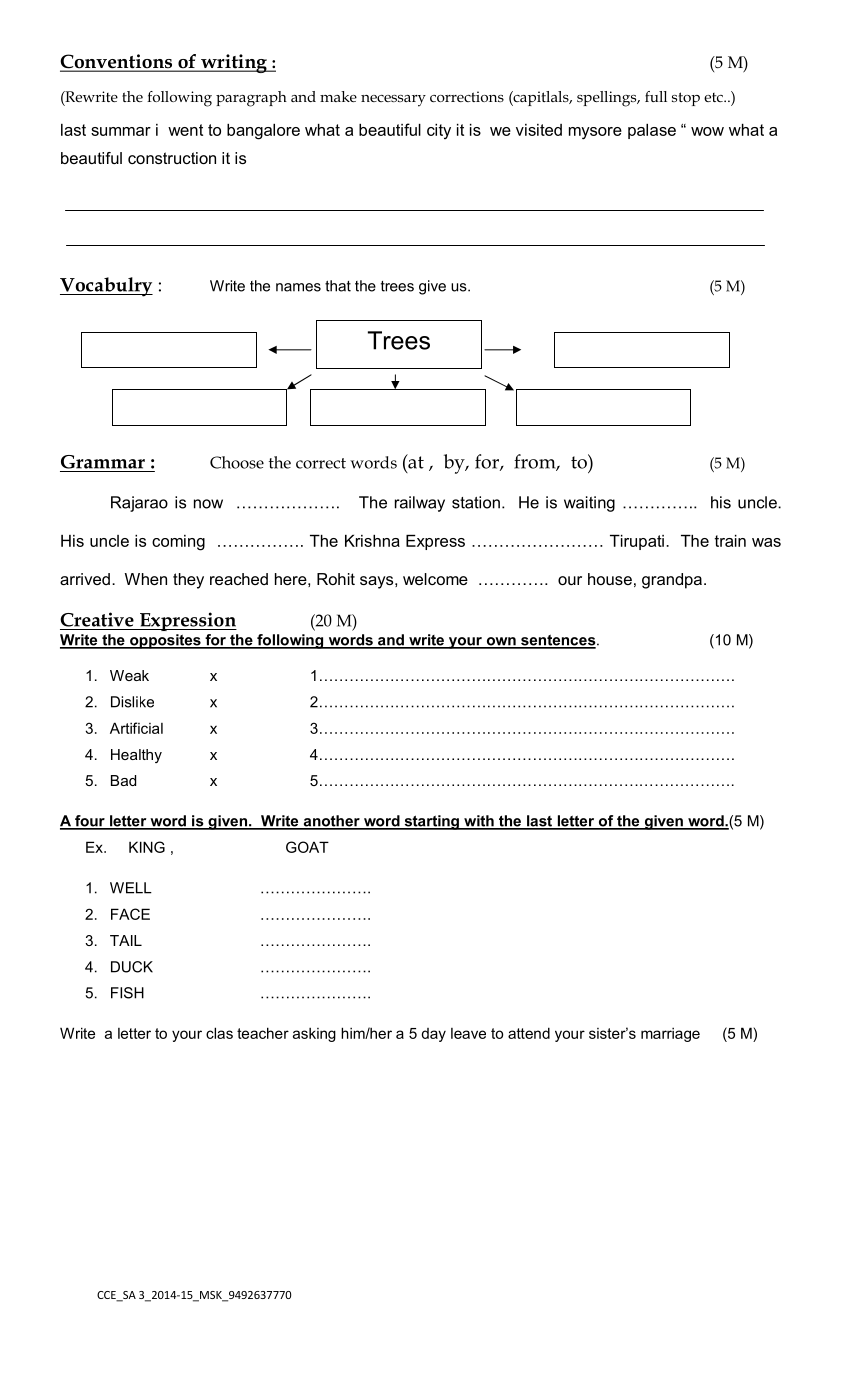 This document has width=849, height=1400. I want to click on went, so click(185, 130).
